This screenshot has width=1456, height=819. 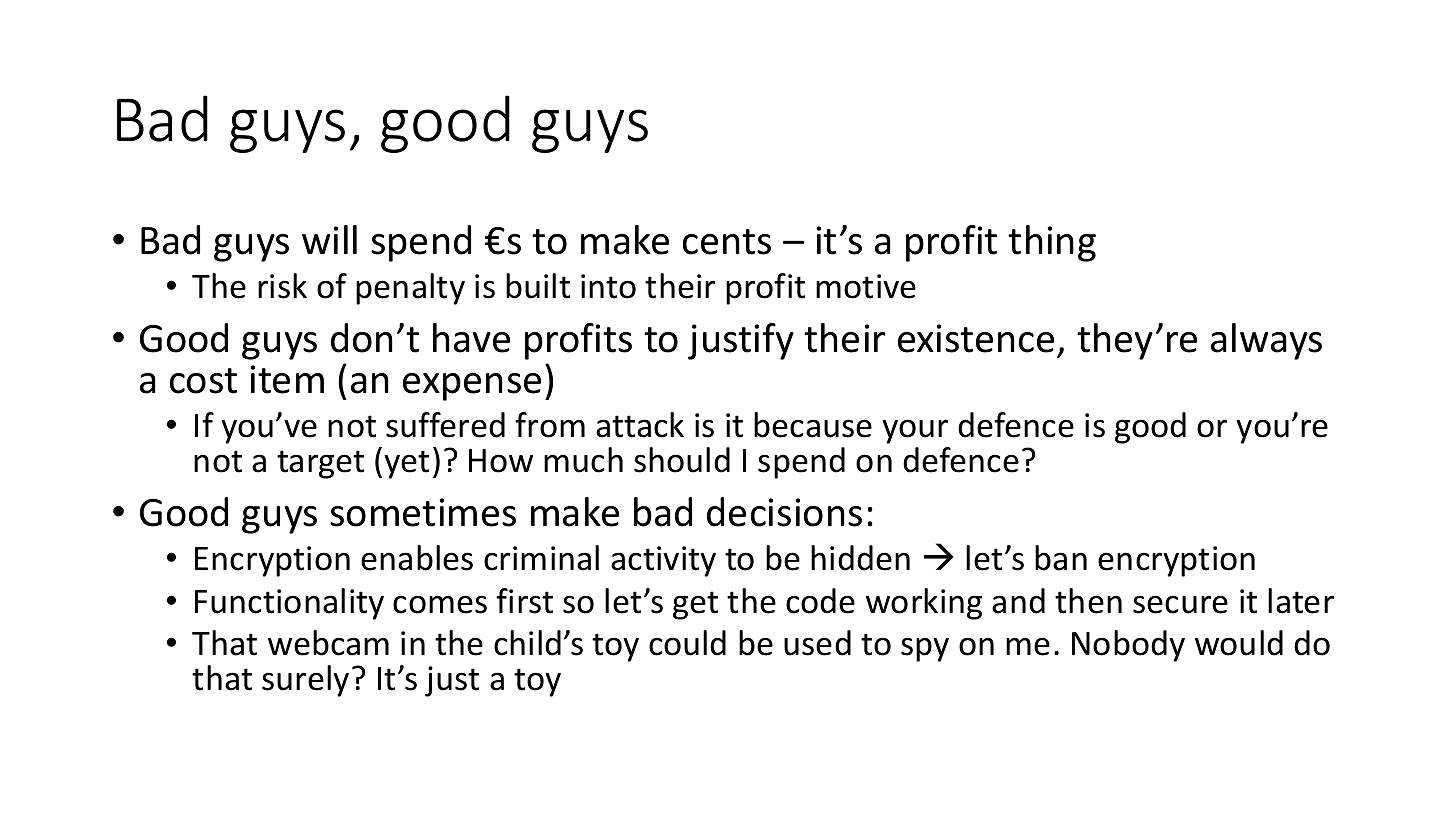 I want to click on secure, so click(x=1180, y=604).
